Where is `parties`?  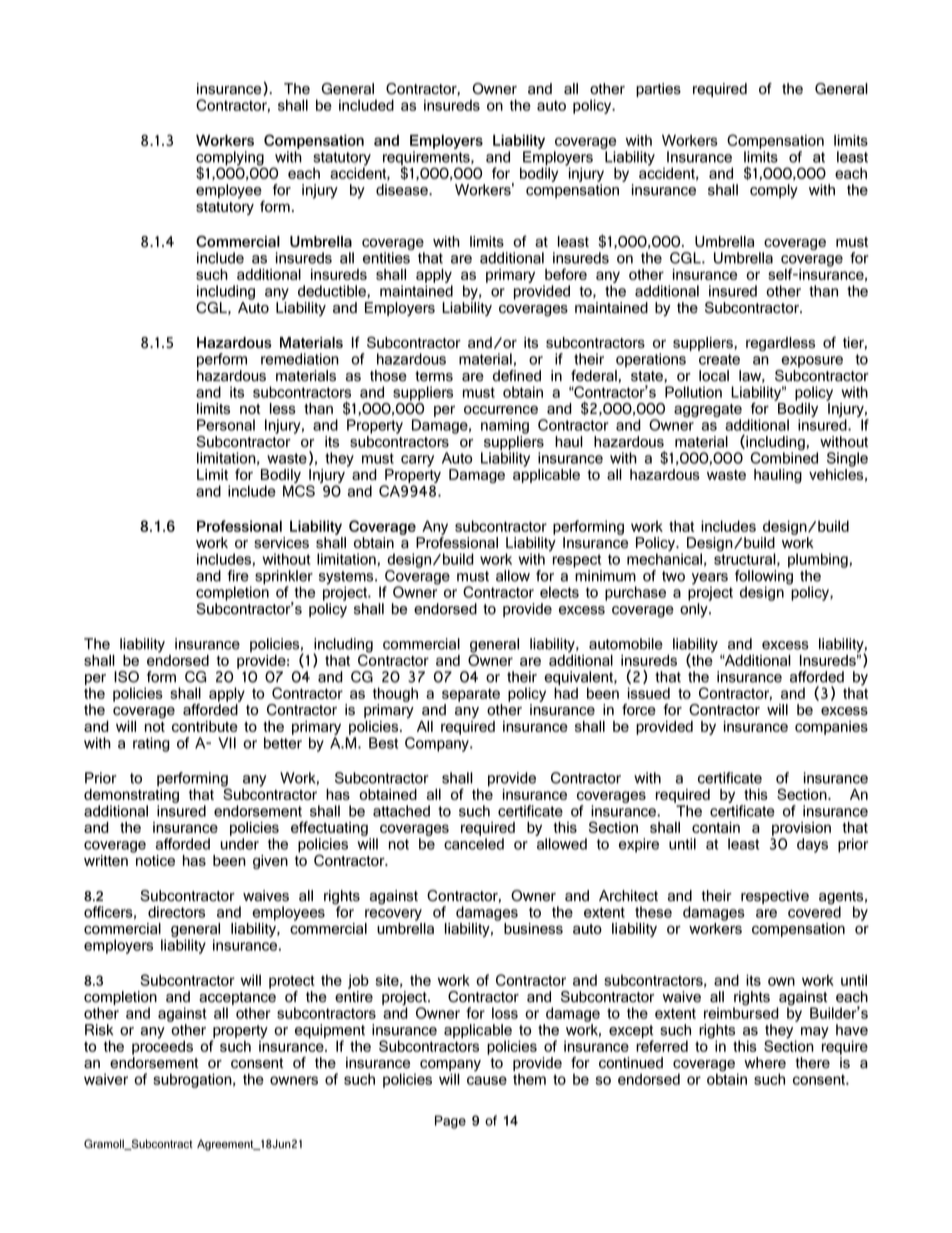 parties is located at coordinates (658, 90).
